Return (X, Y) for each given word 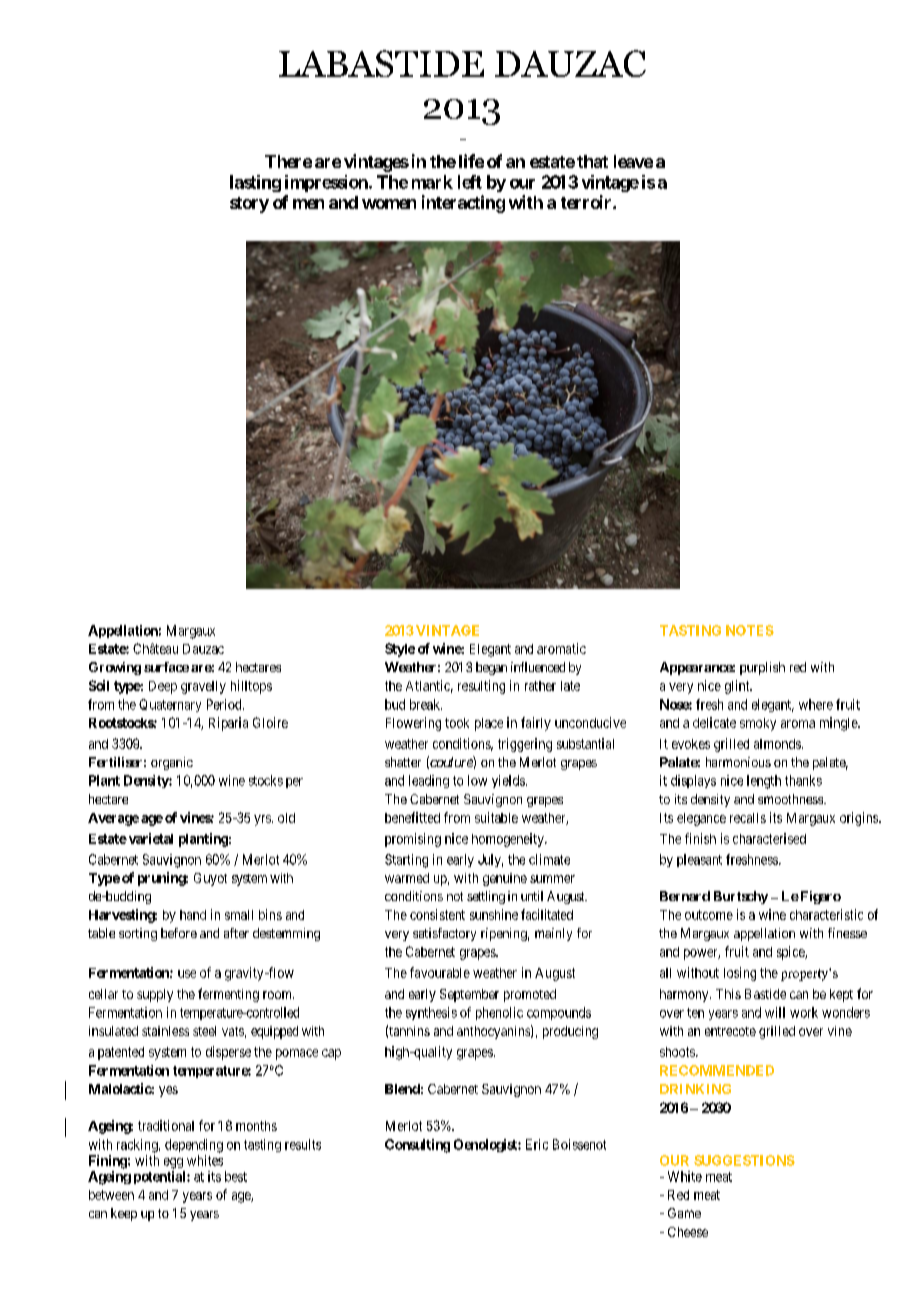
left (470, 182)
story (249, 205)
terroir (587, 202)
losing (740, 974)
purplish (762, 668)
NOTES (750, 630)
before (179, 933)
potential (161, 1177)
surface (166, 667)
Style (400, 650)
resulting (481, 687)
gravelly (203, 687)
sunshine (494, 914)
